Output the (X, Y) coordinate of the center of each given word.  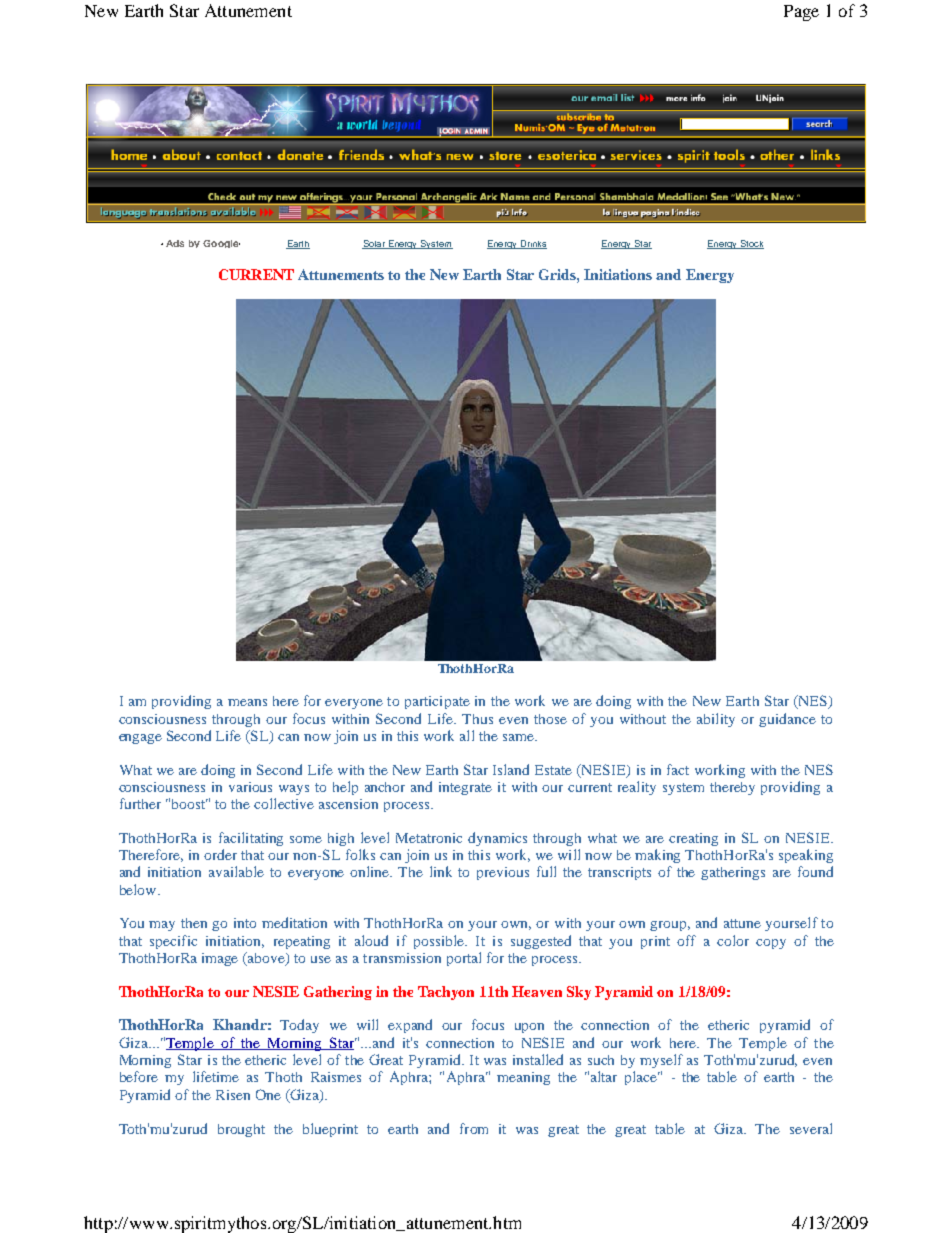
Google (221, 244)
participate (437, 702)
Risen (233, 1095)
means (247, 702)
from (474, 1128)
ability (716, 720)
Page (801, 13)
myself (661, 1061)
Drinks (532, 244)
